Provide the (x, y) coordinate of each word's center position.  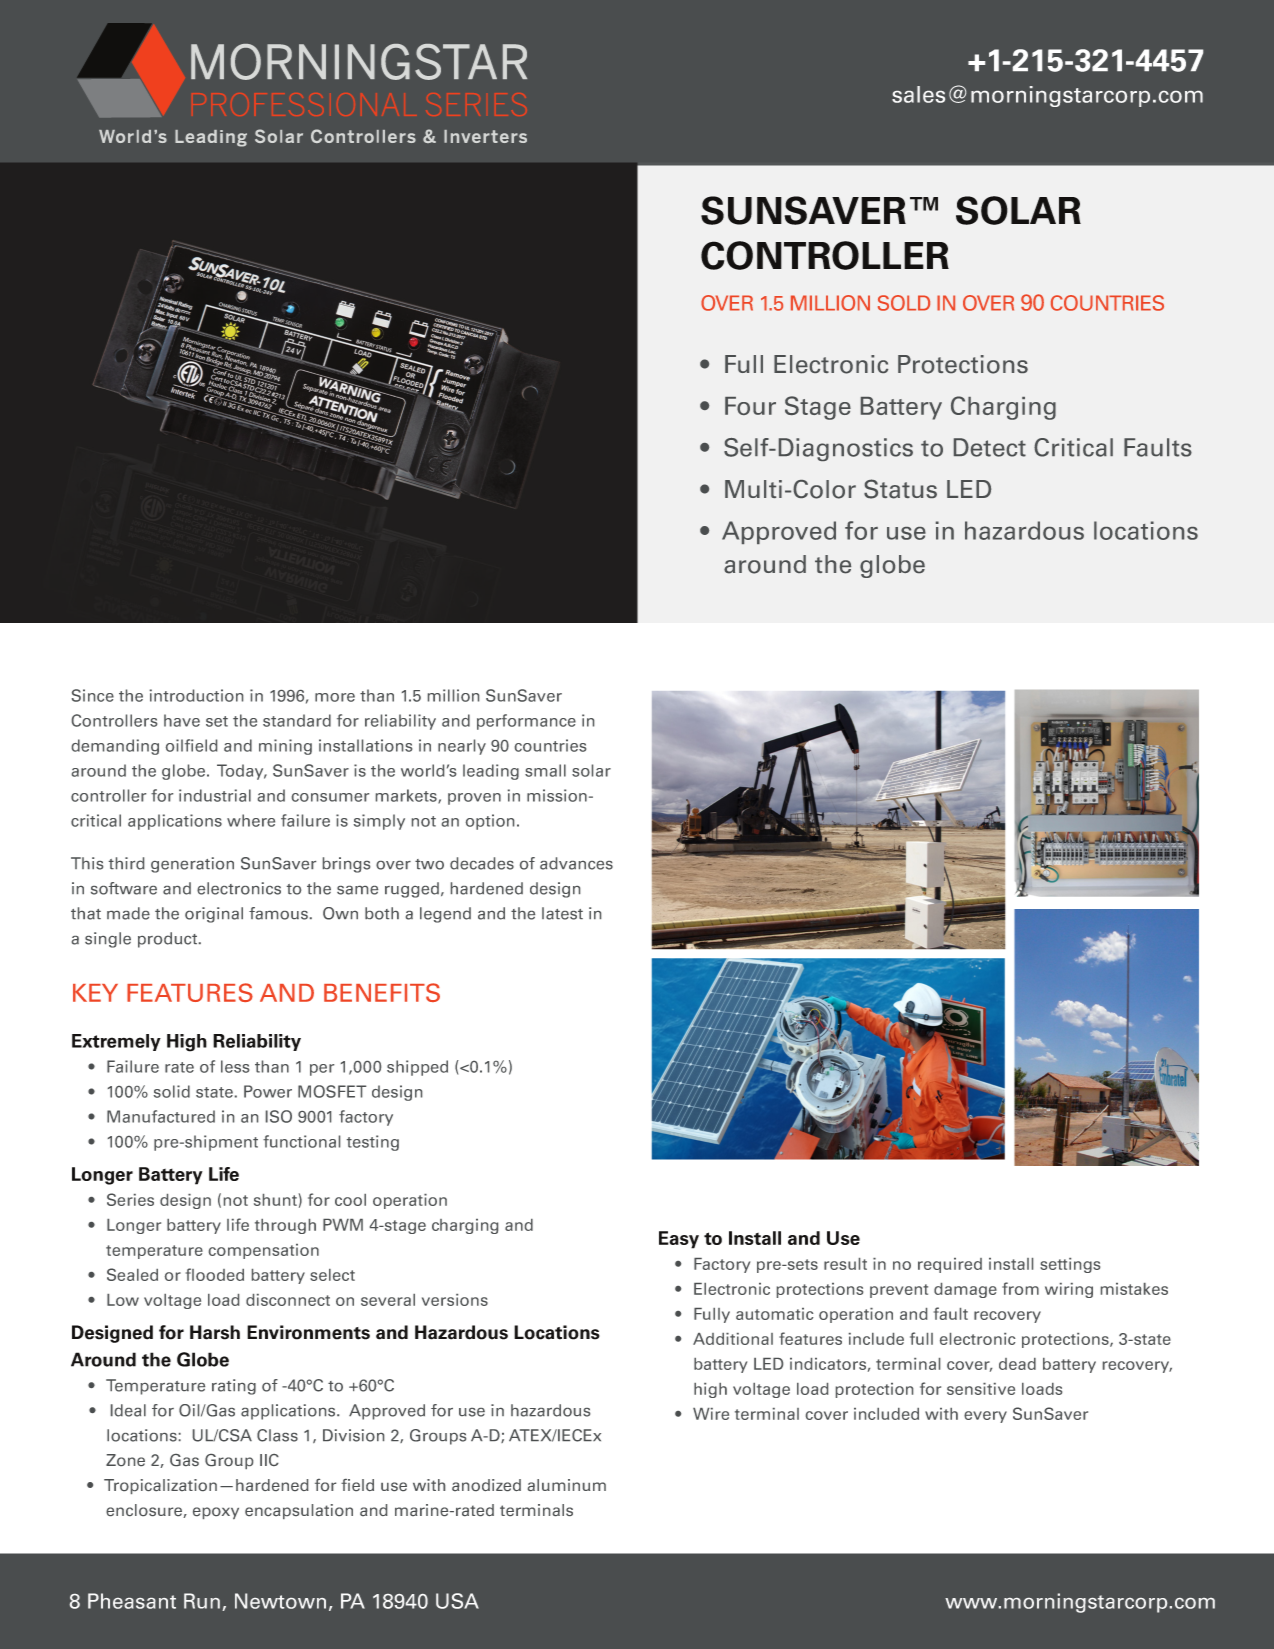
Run (202, 1601)
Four (750, 406)
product (169, 940)
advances (576, 863)
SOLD (904, 303)
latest (562, 913)
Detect (990, 447)
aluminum (567, 1485)
